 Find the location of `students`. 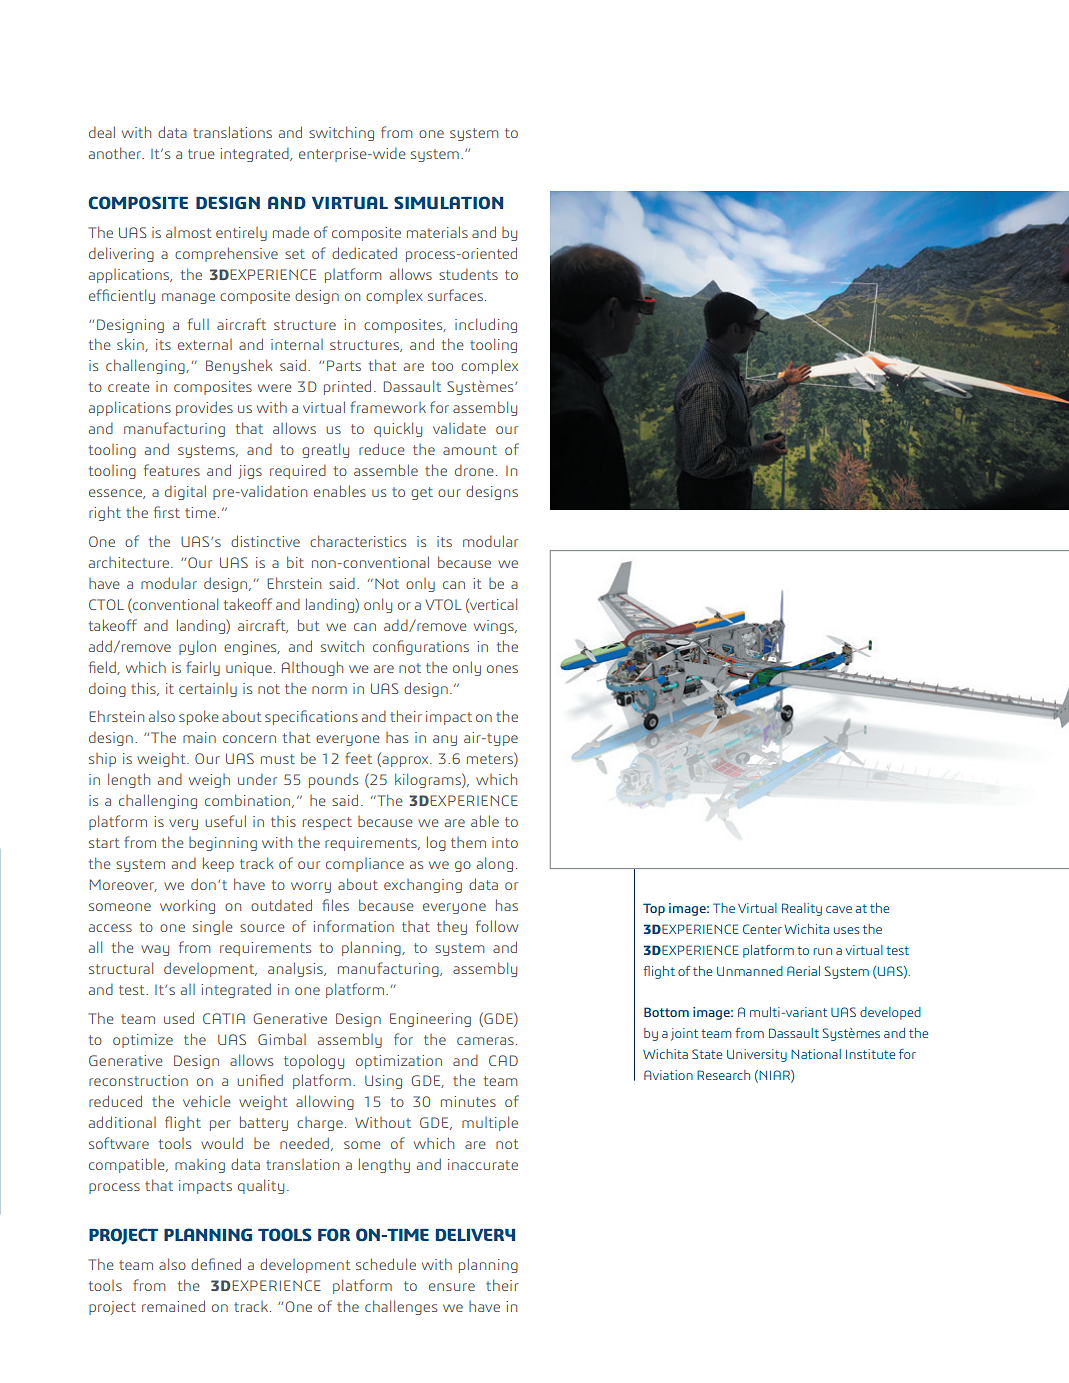

students is located at coordinates (468, 274).
